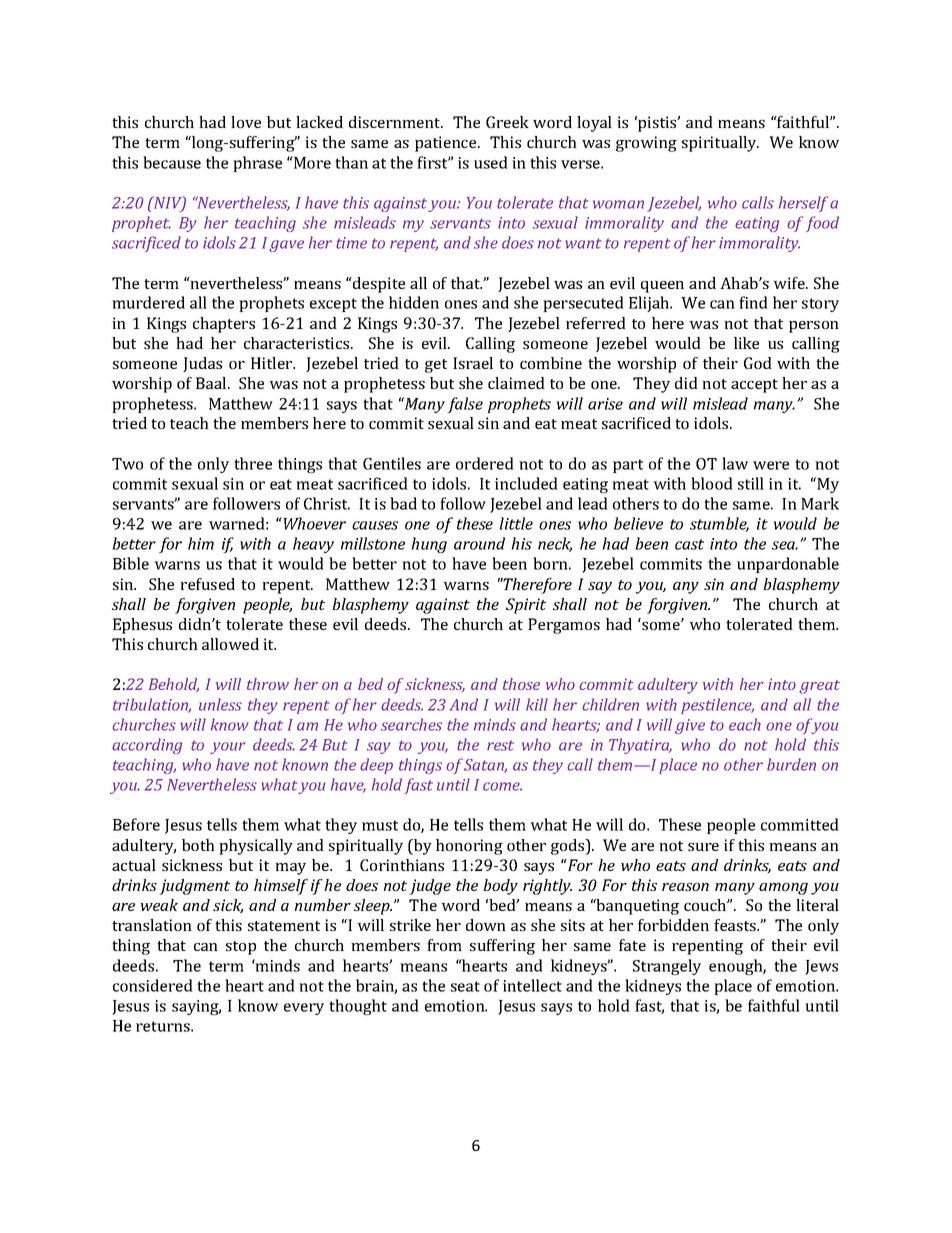 This screenshot has width=952, height=1233. What do you see at coordinates (479, 543) in the screenshot?
I see `around` at bounding box center [479, 543].
